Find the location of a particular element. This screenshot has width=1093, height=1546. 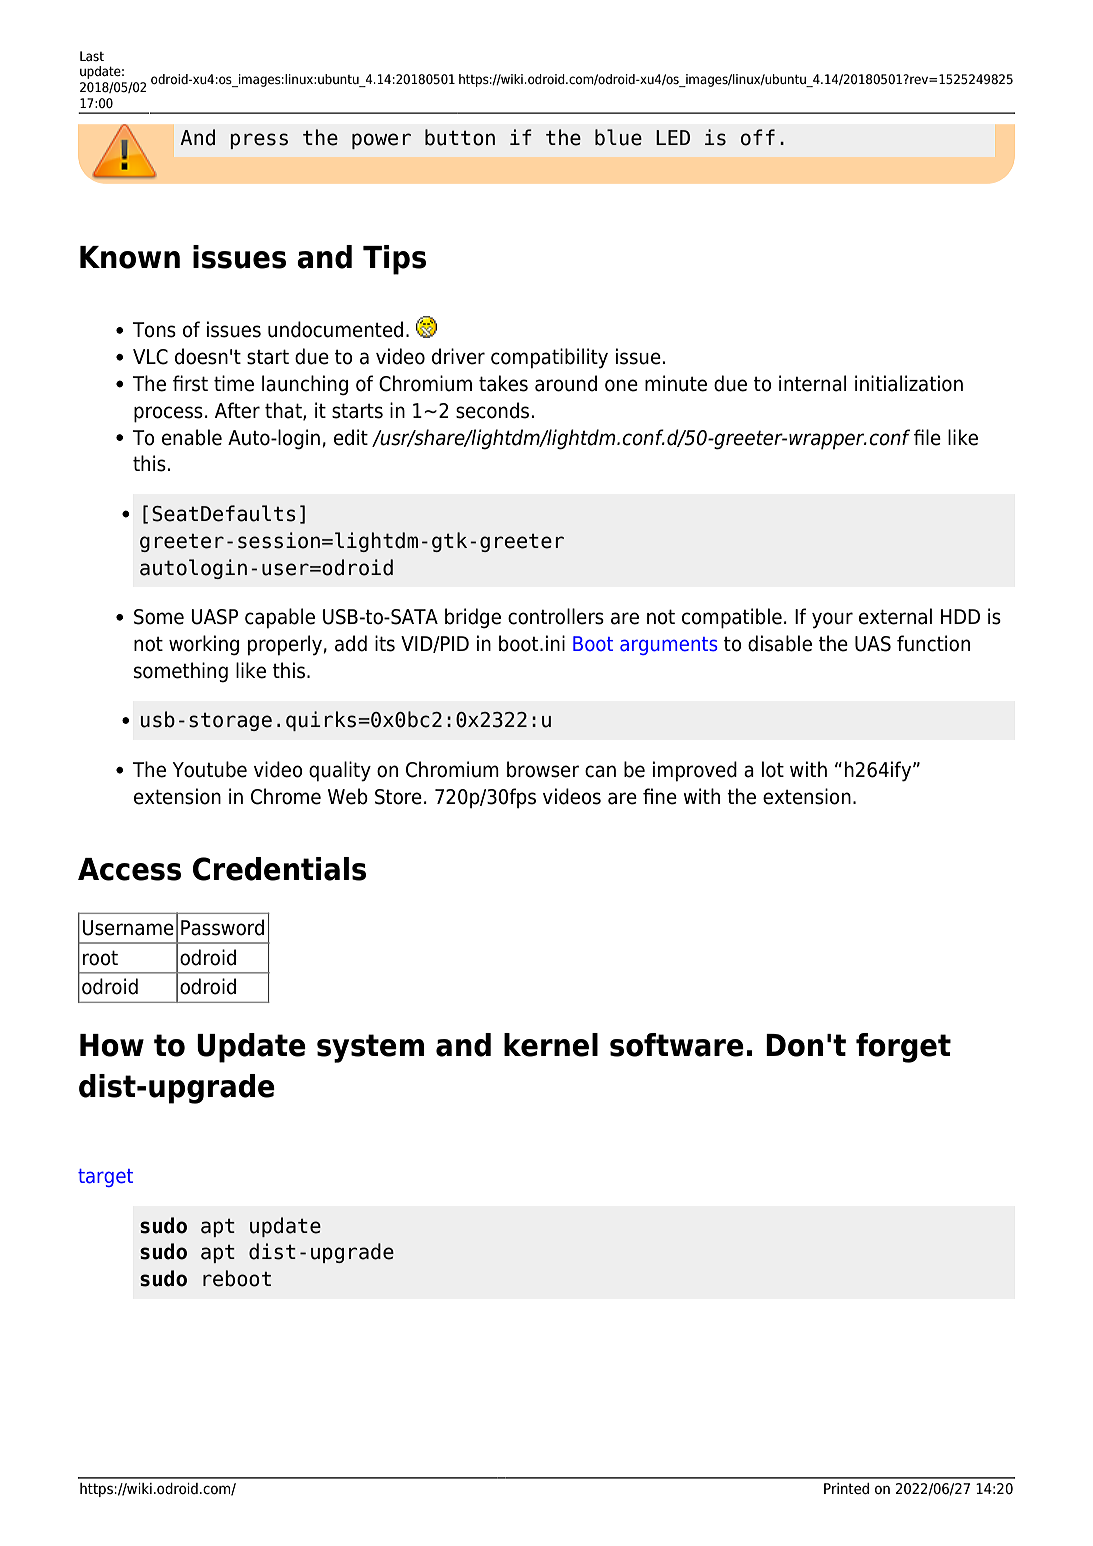

kernel is located at coordinates (551, 1045).
